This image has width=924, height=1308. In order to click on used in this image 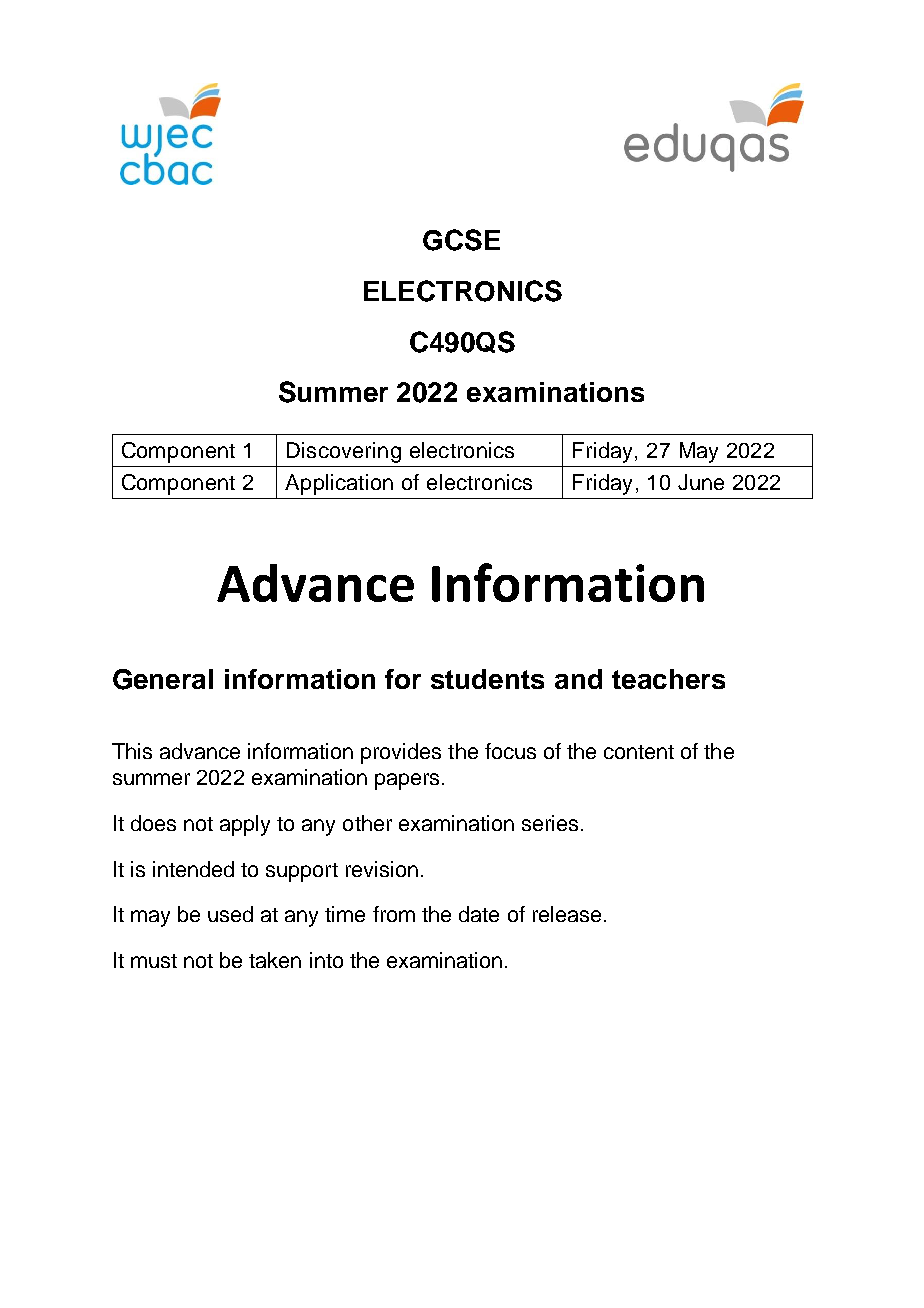, I will do `click(230, 914)`.
